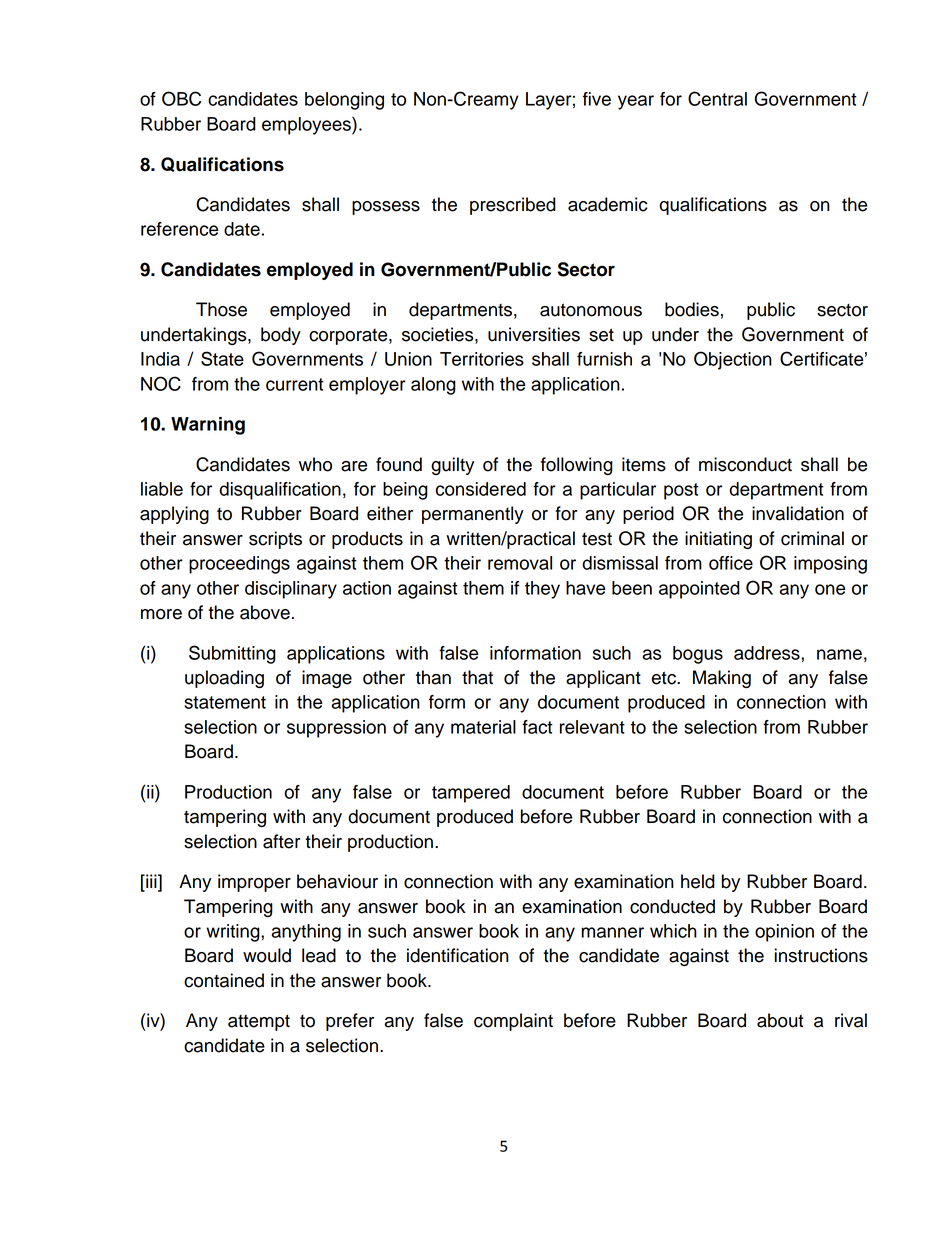 The height and width of the document is (1233, 952). I want to click on along, so click(433, 386).
